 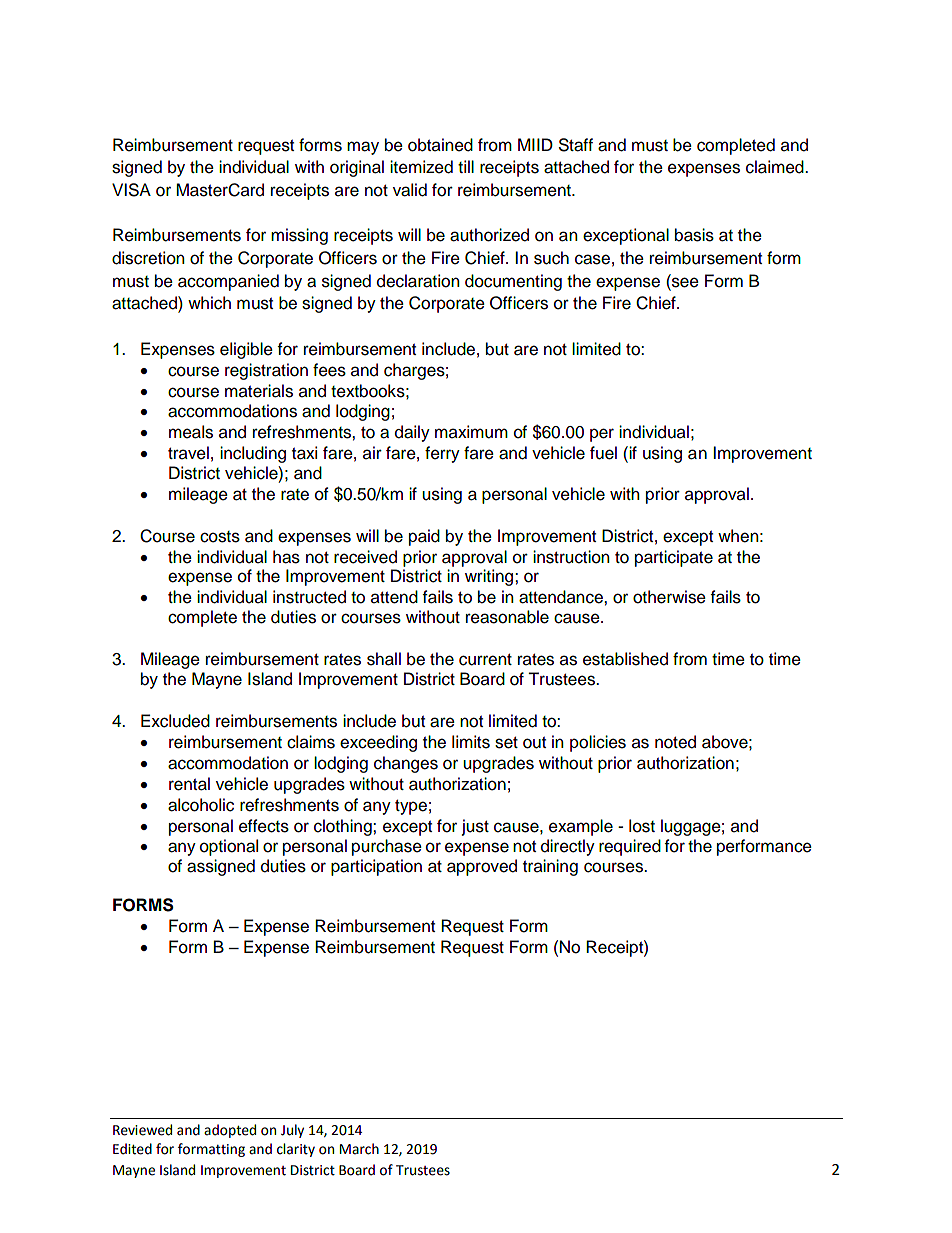 I want to click on required, so click(x=630, y=847).
